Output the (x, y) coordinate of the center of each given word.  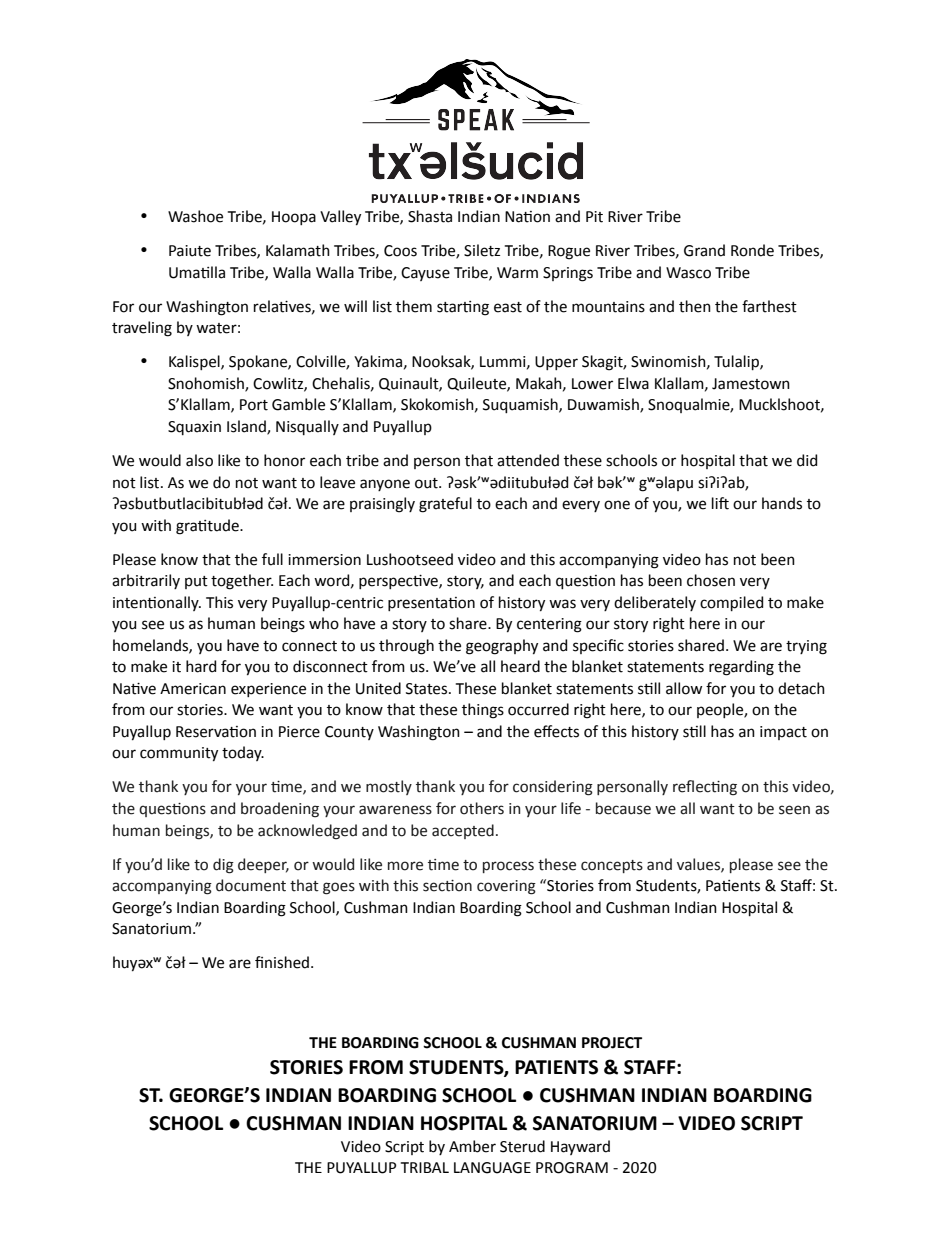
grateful (445, 505)
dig (223, 866)
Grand (704, 250)
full (272, 559)
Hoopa (294, 218)
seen (794, 810)
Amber (472, 1146)
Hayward (580, 1147)
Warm (517, 273)
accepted (463, 831)
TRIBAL (425, 1167)
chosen (711, 580)
